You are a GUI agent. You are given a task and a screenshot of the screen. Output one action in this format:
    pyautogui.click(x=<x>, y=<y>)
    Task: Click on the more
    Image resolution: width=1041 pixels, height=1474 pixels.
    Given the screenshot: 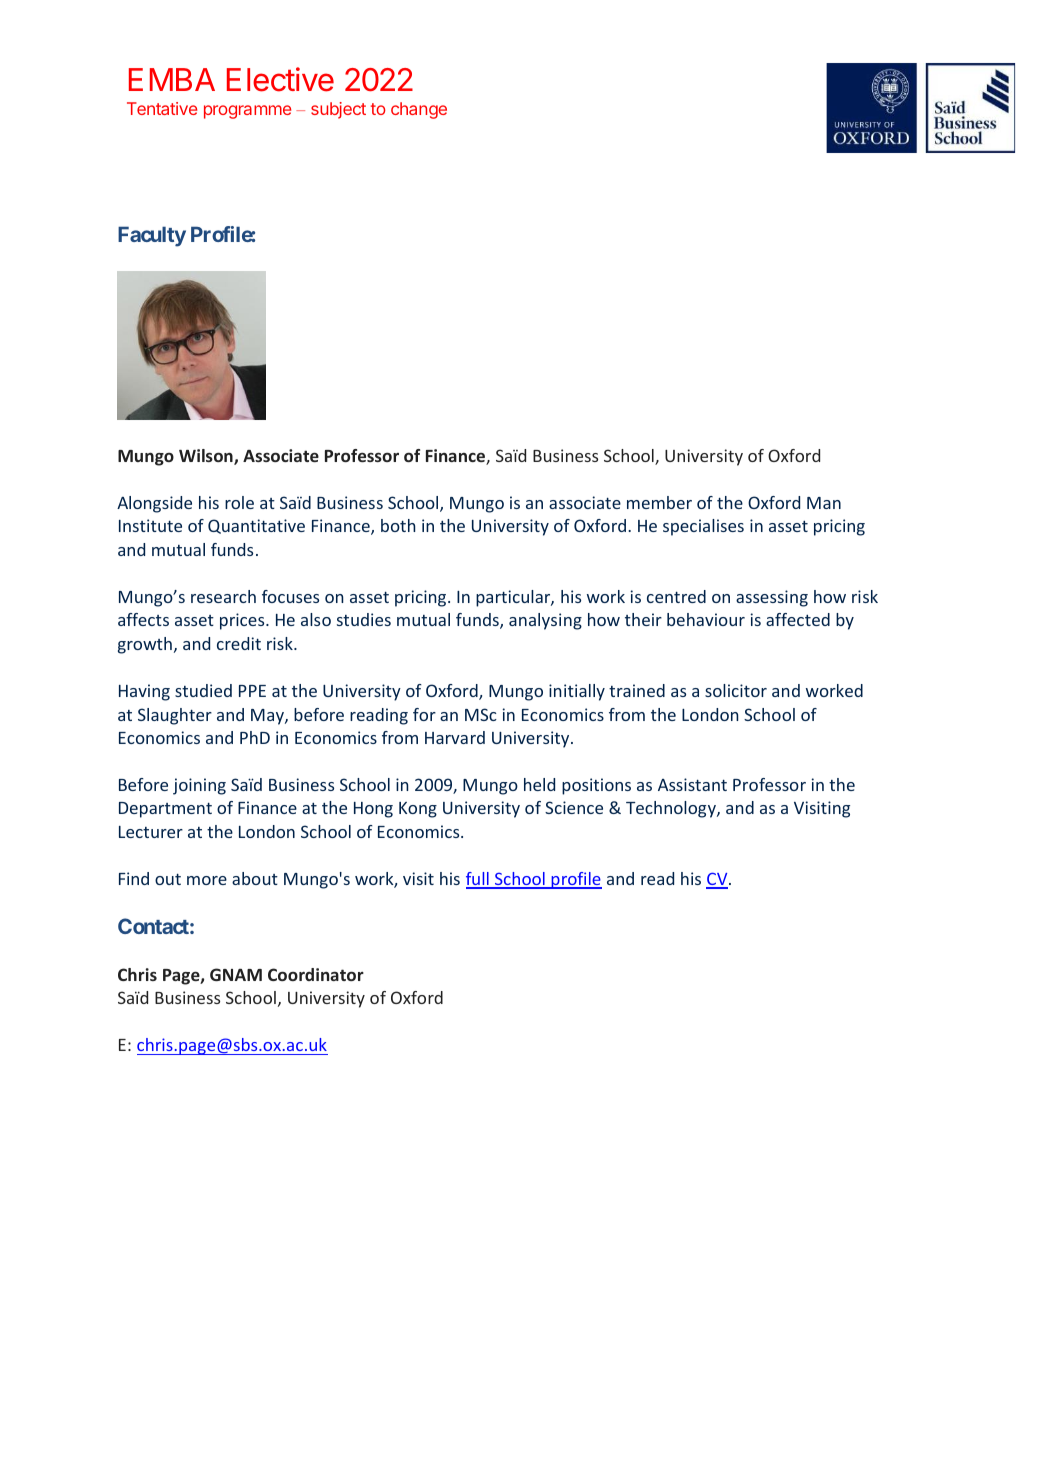 What is the action you would take?
    pyautogui.click(x=207, y=880)
